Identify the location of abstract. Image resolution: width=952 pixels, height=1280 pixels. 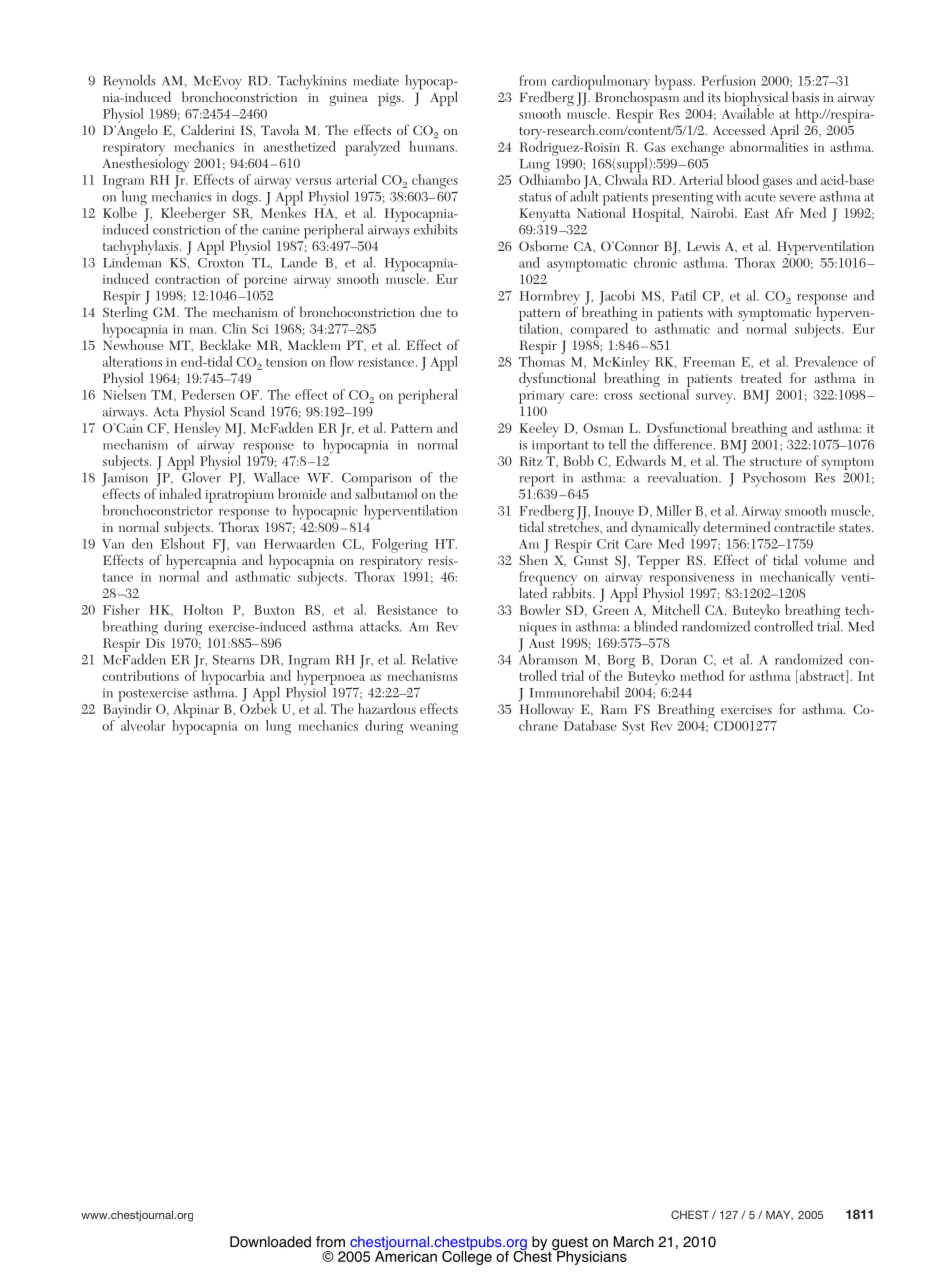
(822, 676).
